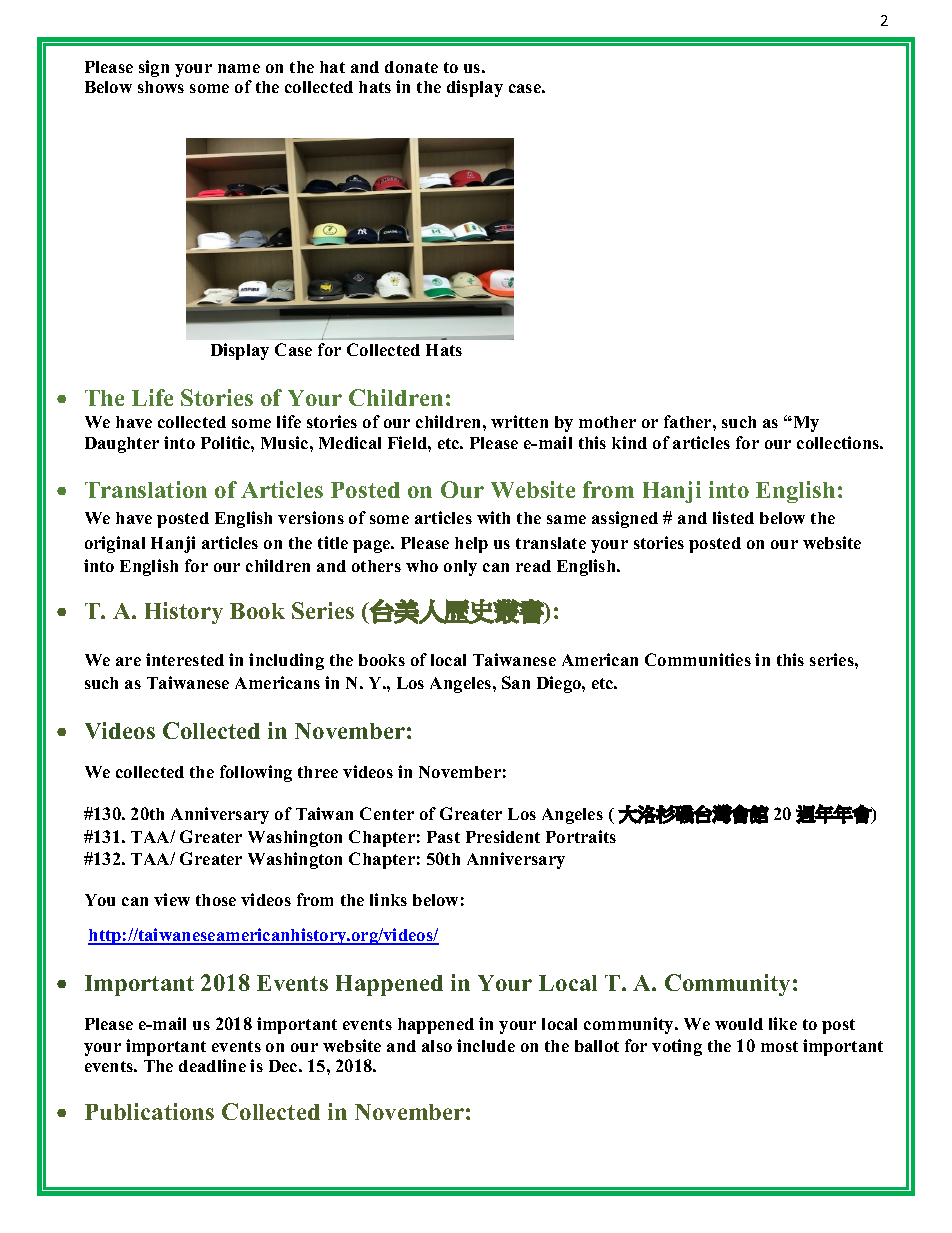  Describe the element at coordinates (161, 87) in the image. I see `shows` at that location.
